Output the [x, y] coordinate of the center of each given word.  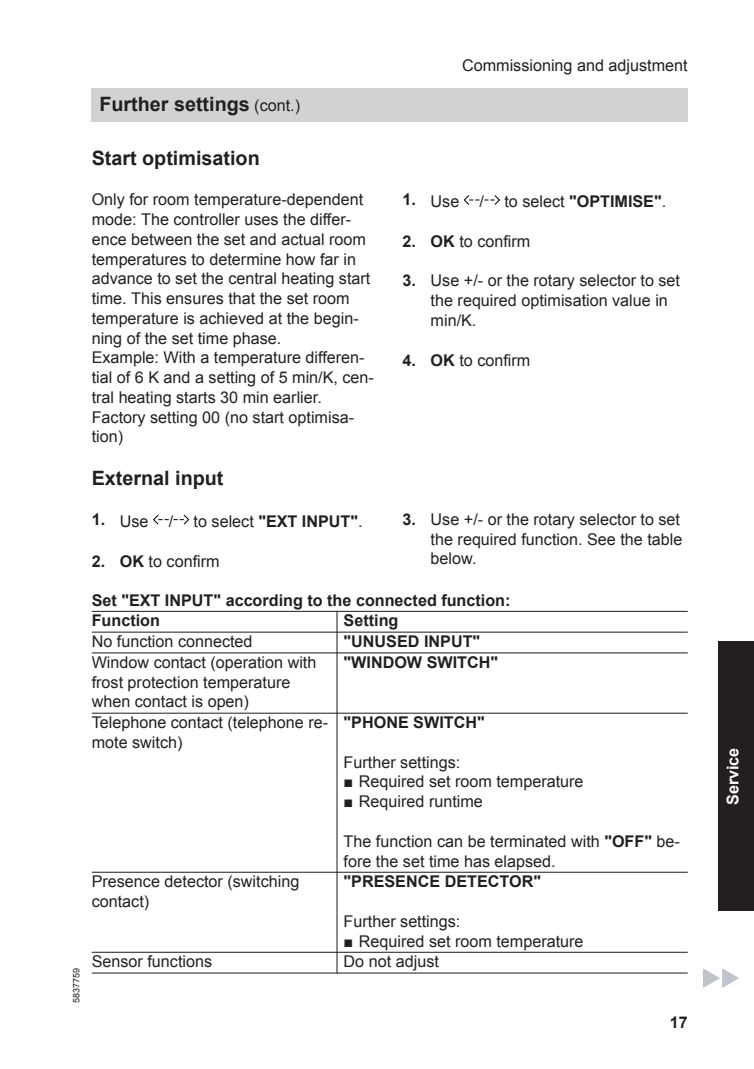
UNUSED [385, 641]
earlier [297, 397]
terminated [528, 841]
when [111, 701]
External [131, 478]
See [601, 539]
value [631, 300]
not [380, 961]
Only [108, 201]
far [329, 259]
